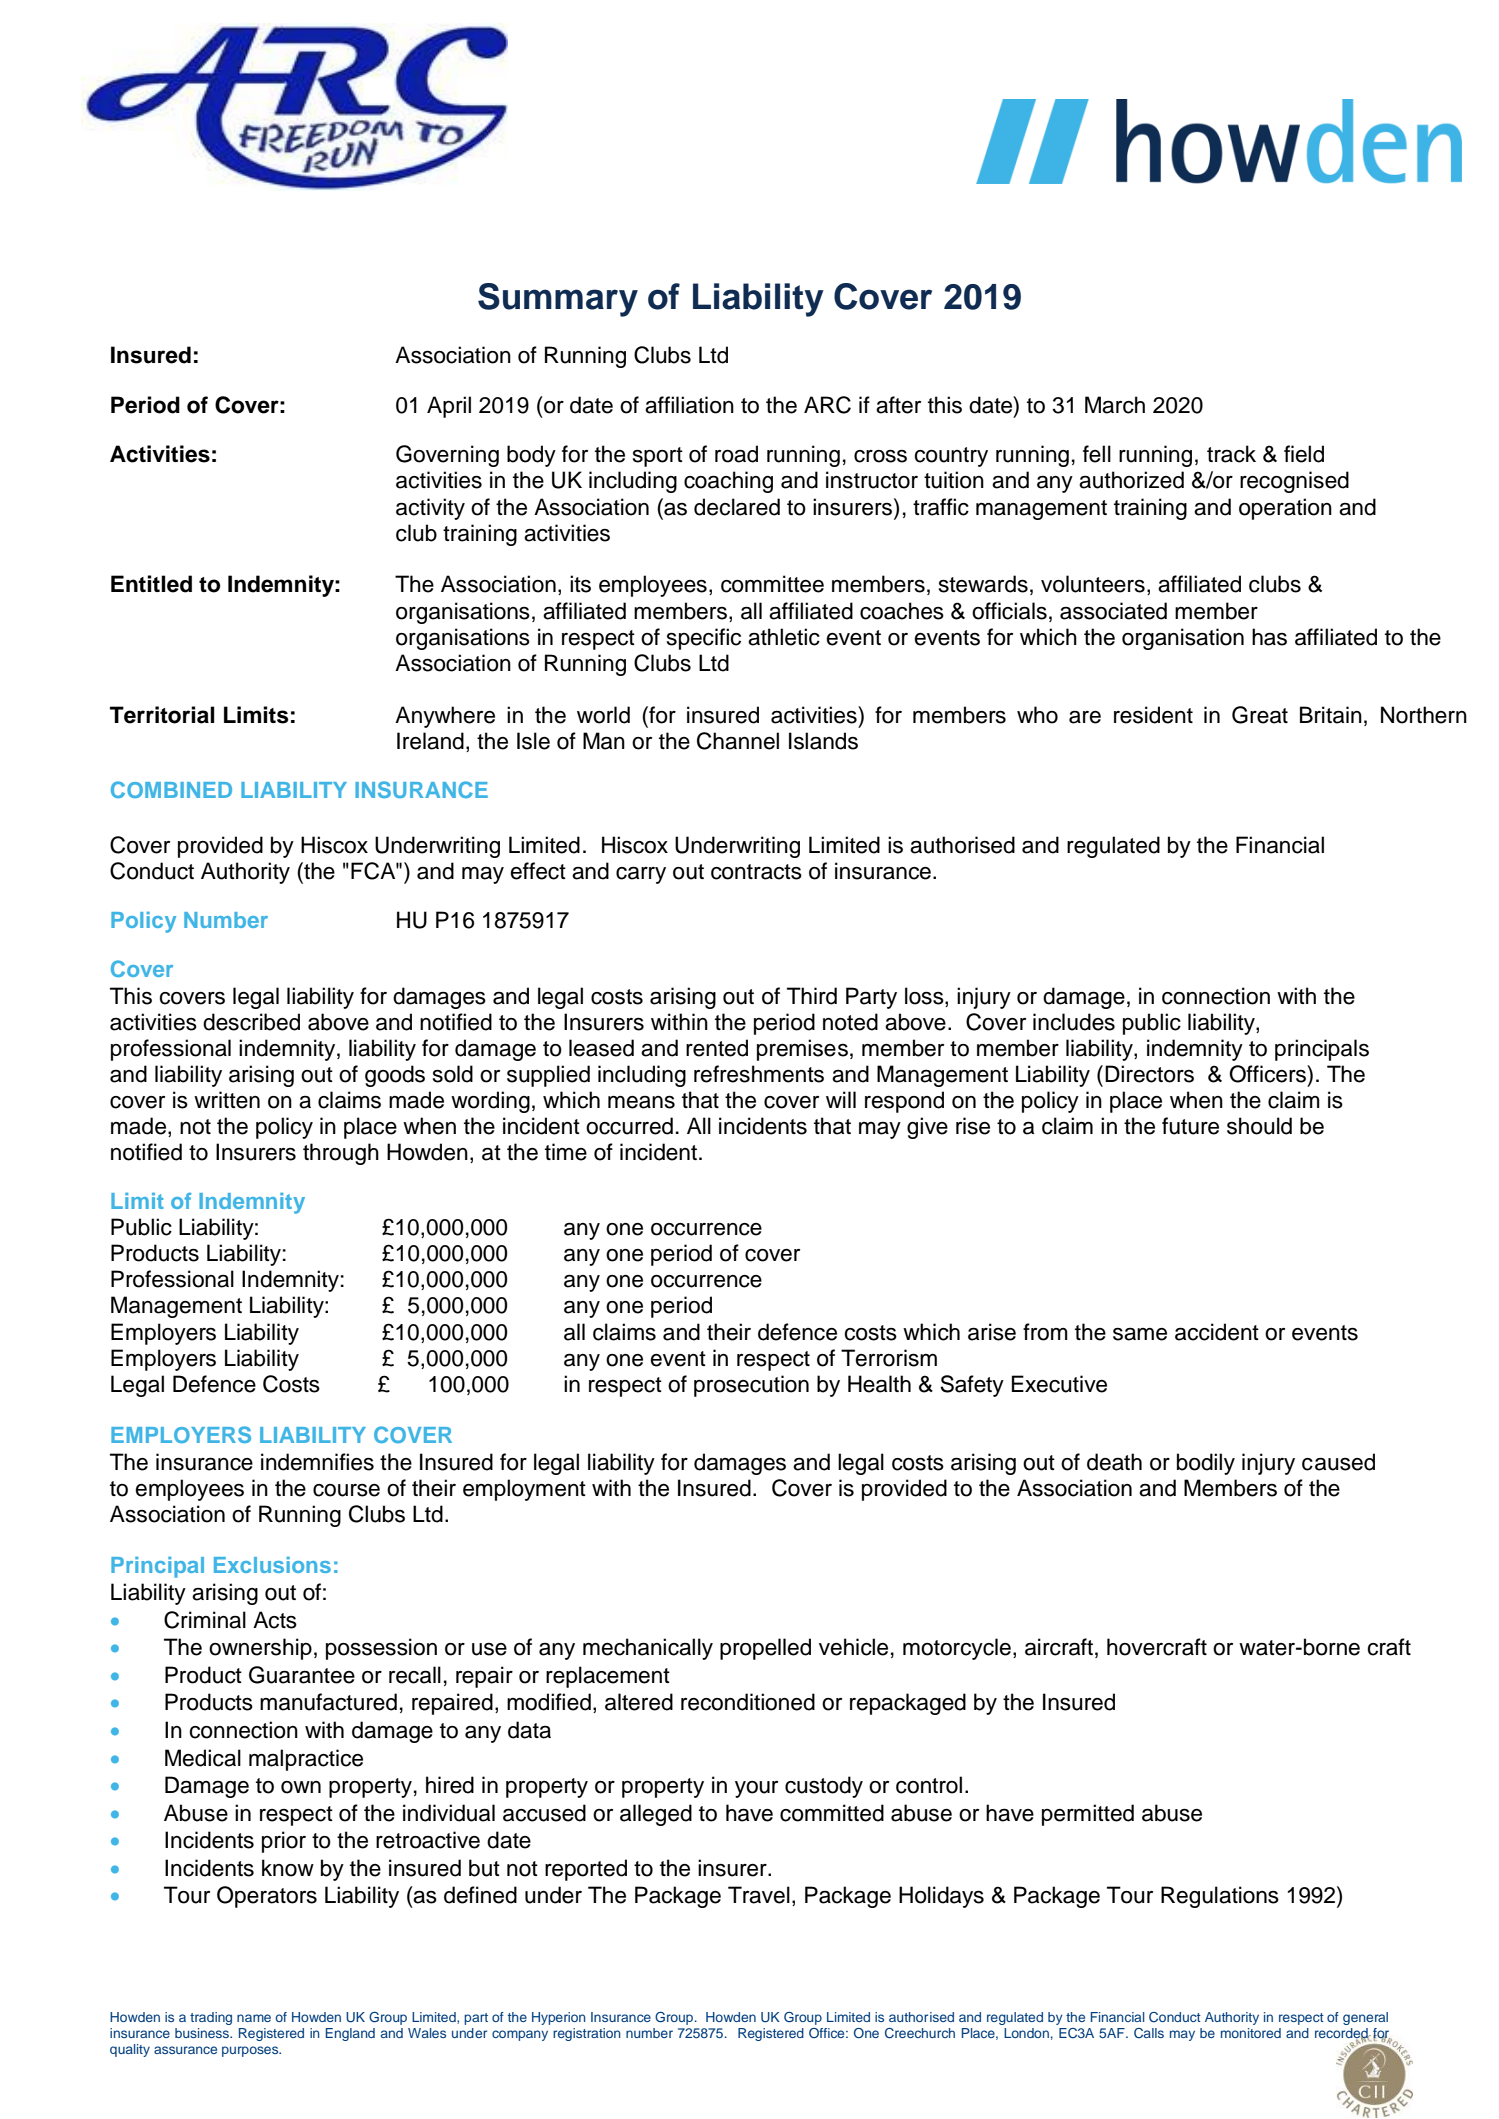 The width and height of the screenshot is (1499, 2119). What do you see at coordinates (841, 1099) in the screenshot?
I see `will` at bounding box center [841, 1099].
